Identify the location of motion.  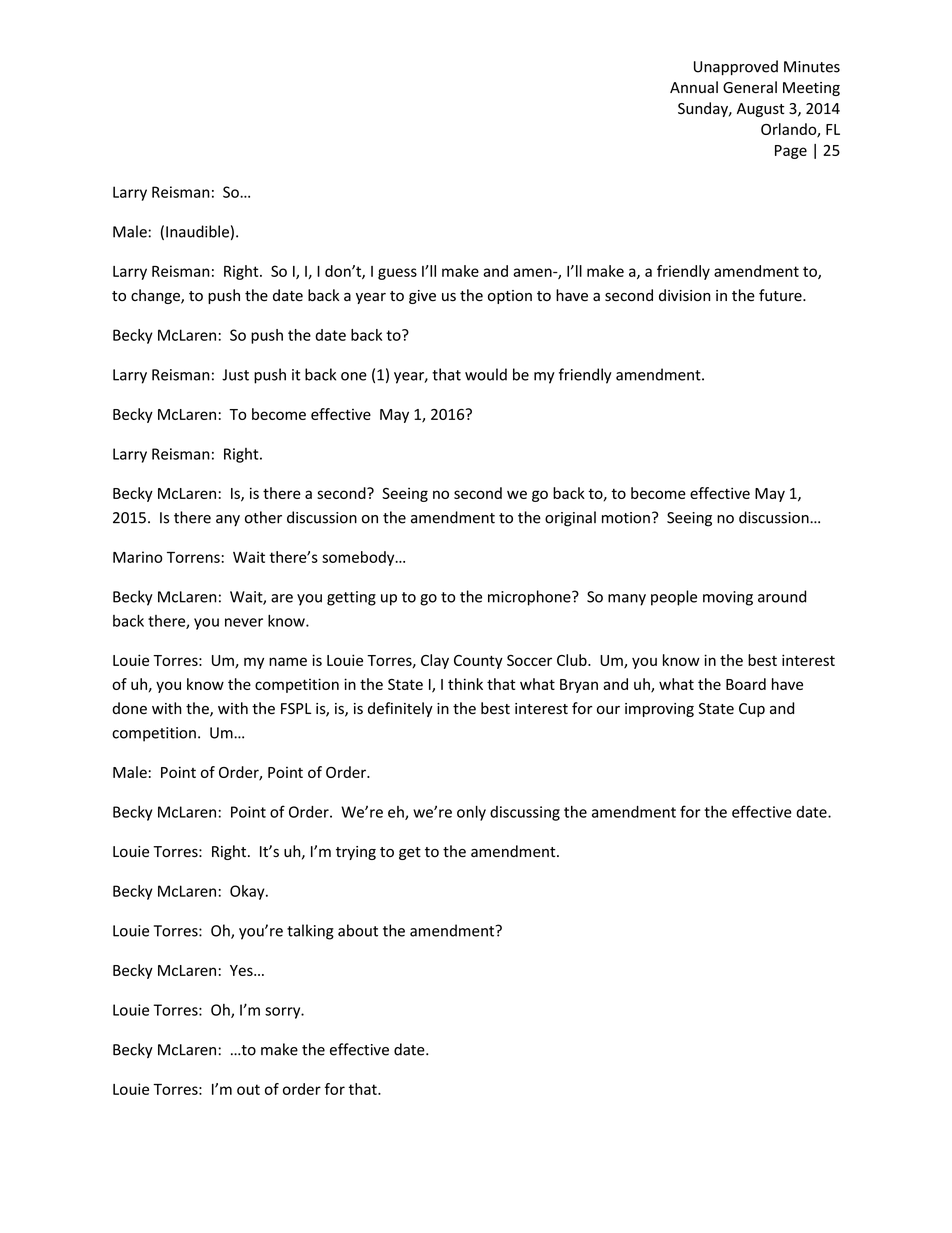
(626, 518).
